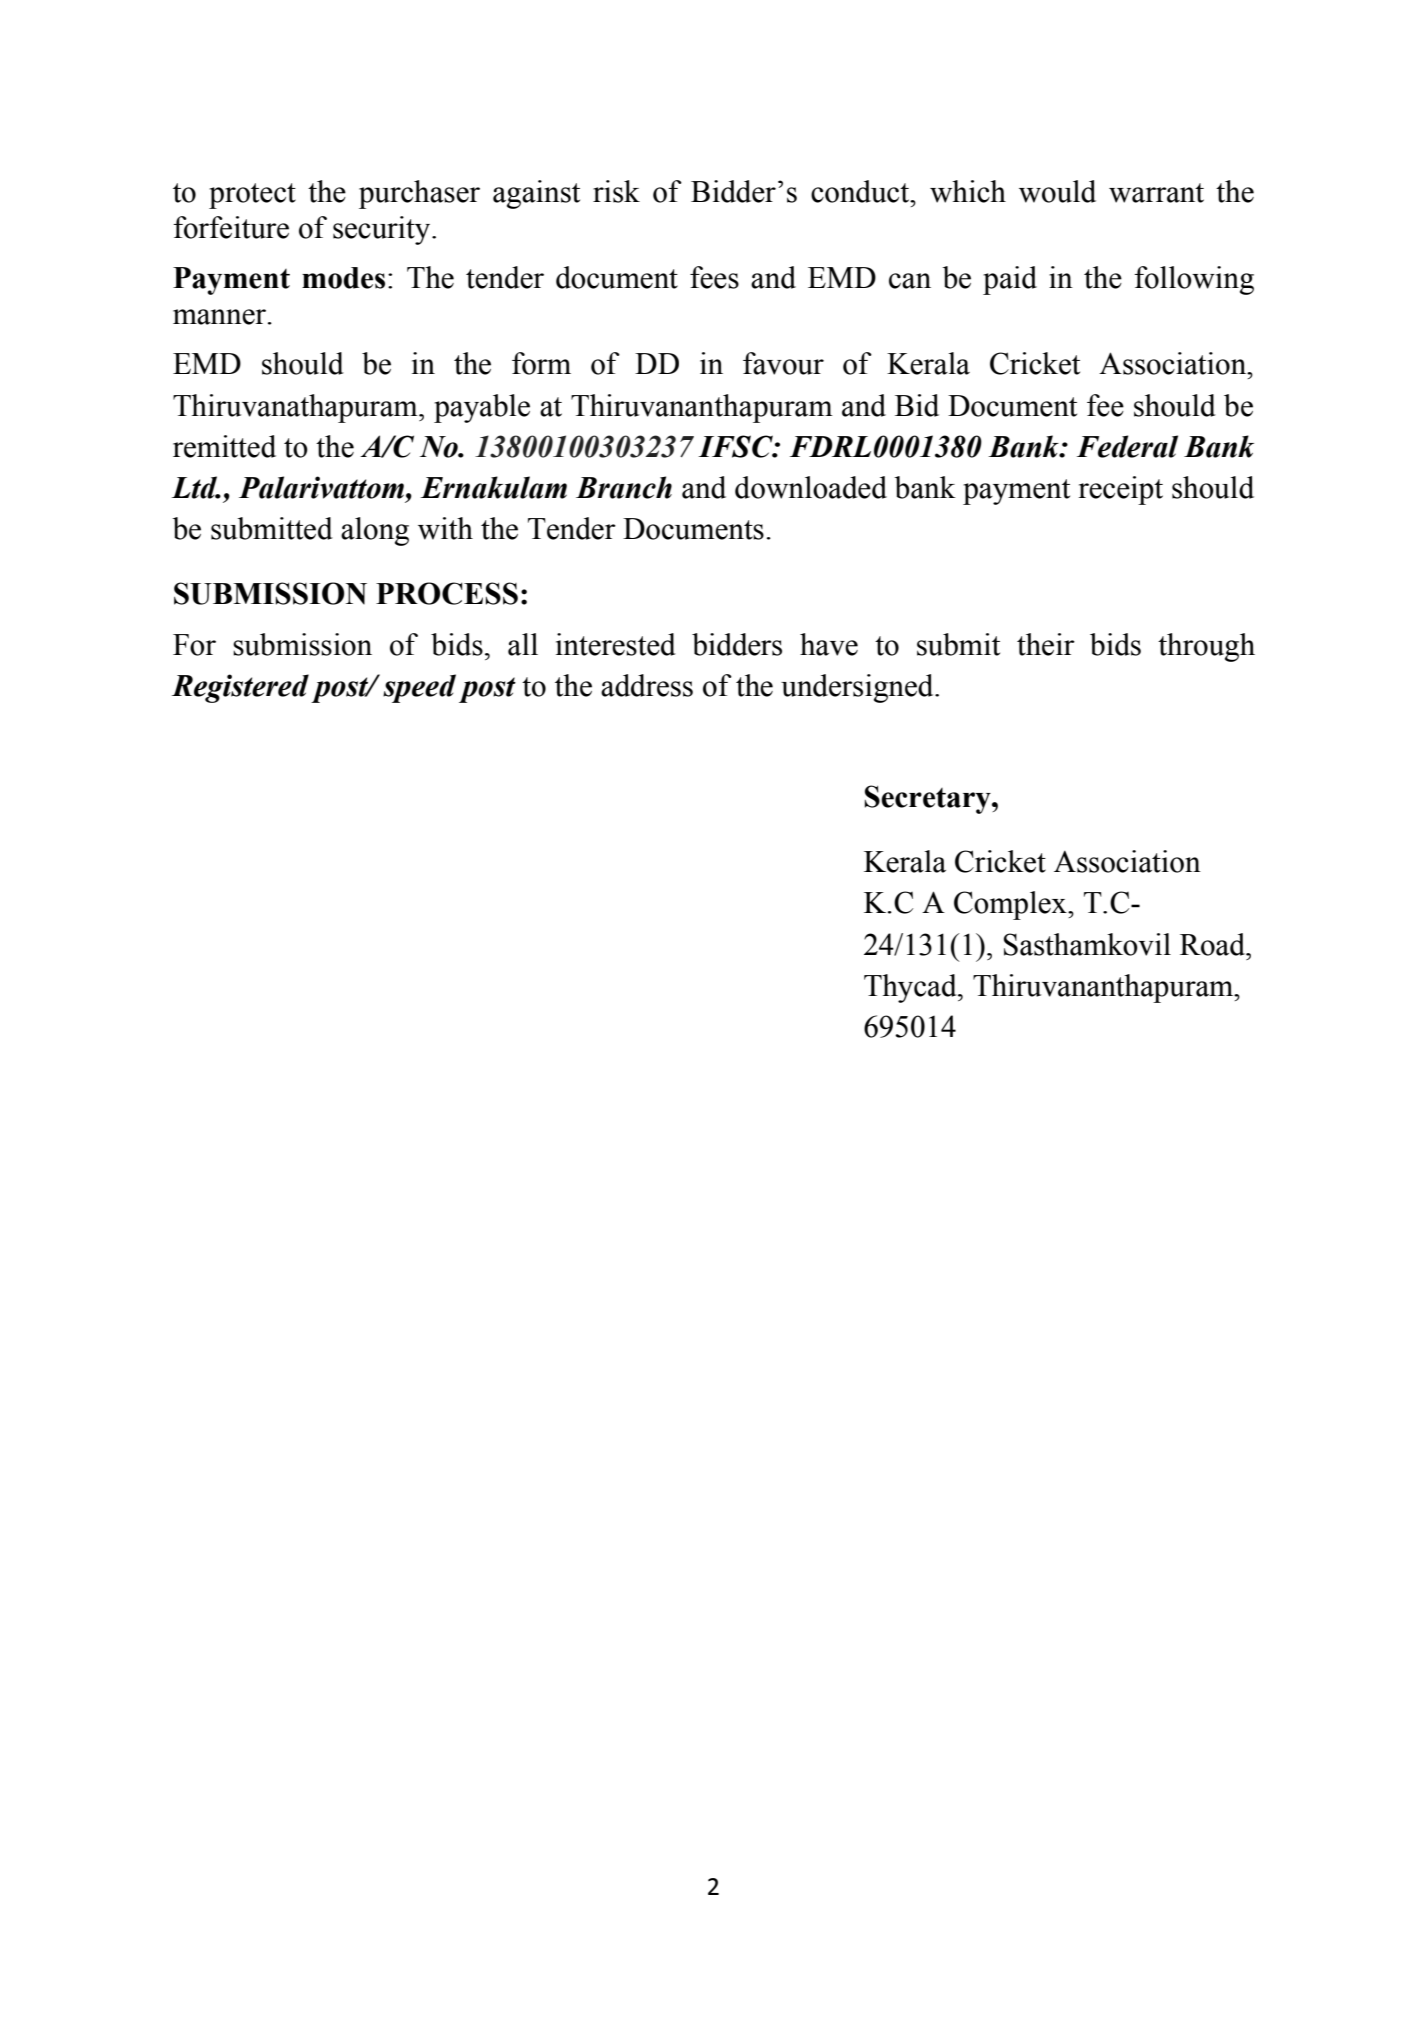 The height and width of the screenshot is (2019, 1427). Describe the element at coordinates (616, 191) in the screenshot. I see `risk` at that location.
